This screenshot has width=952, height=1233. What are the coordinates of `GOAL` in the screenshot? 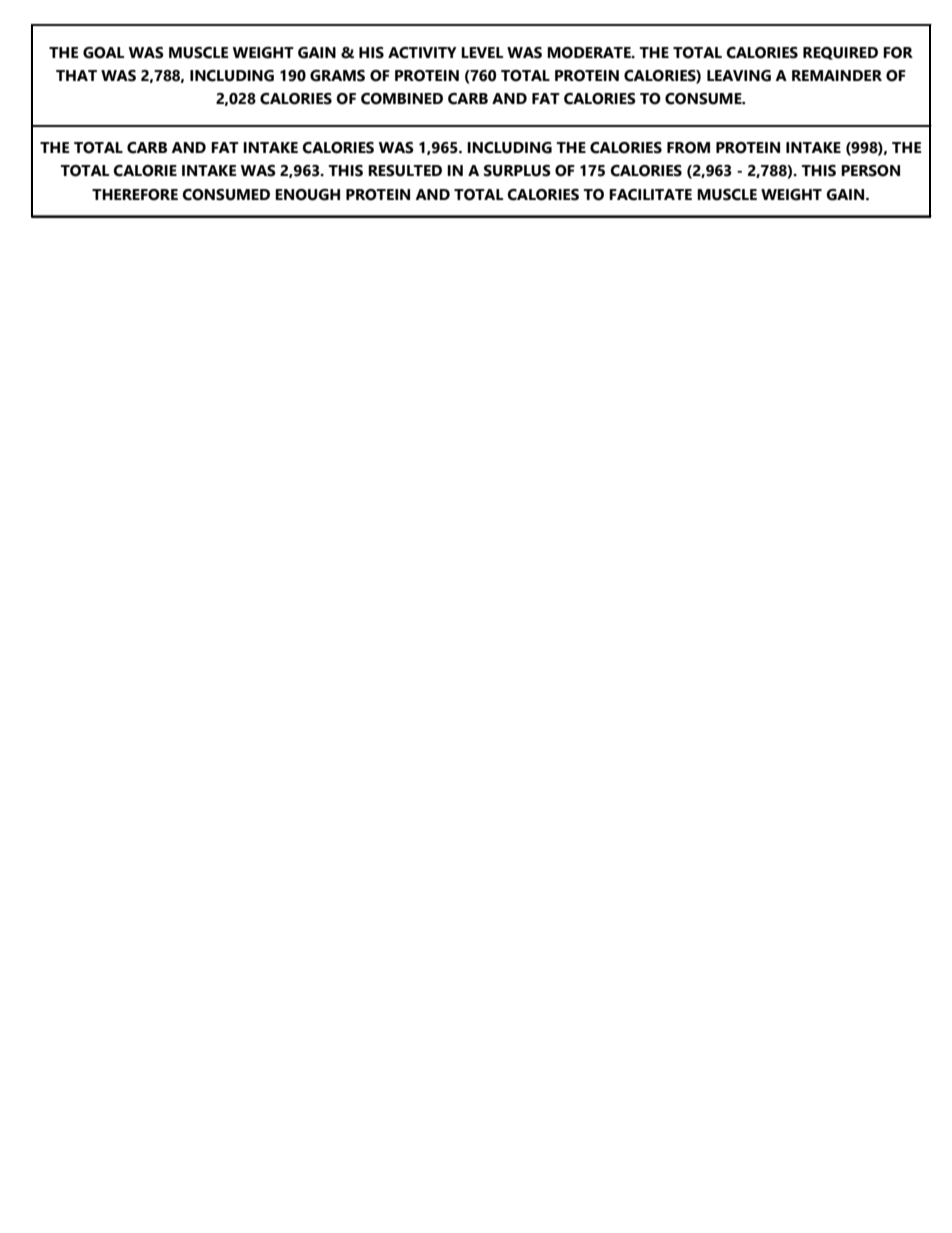 It's located at (103, 53).
